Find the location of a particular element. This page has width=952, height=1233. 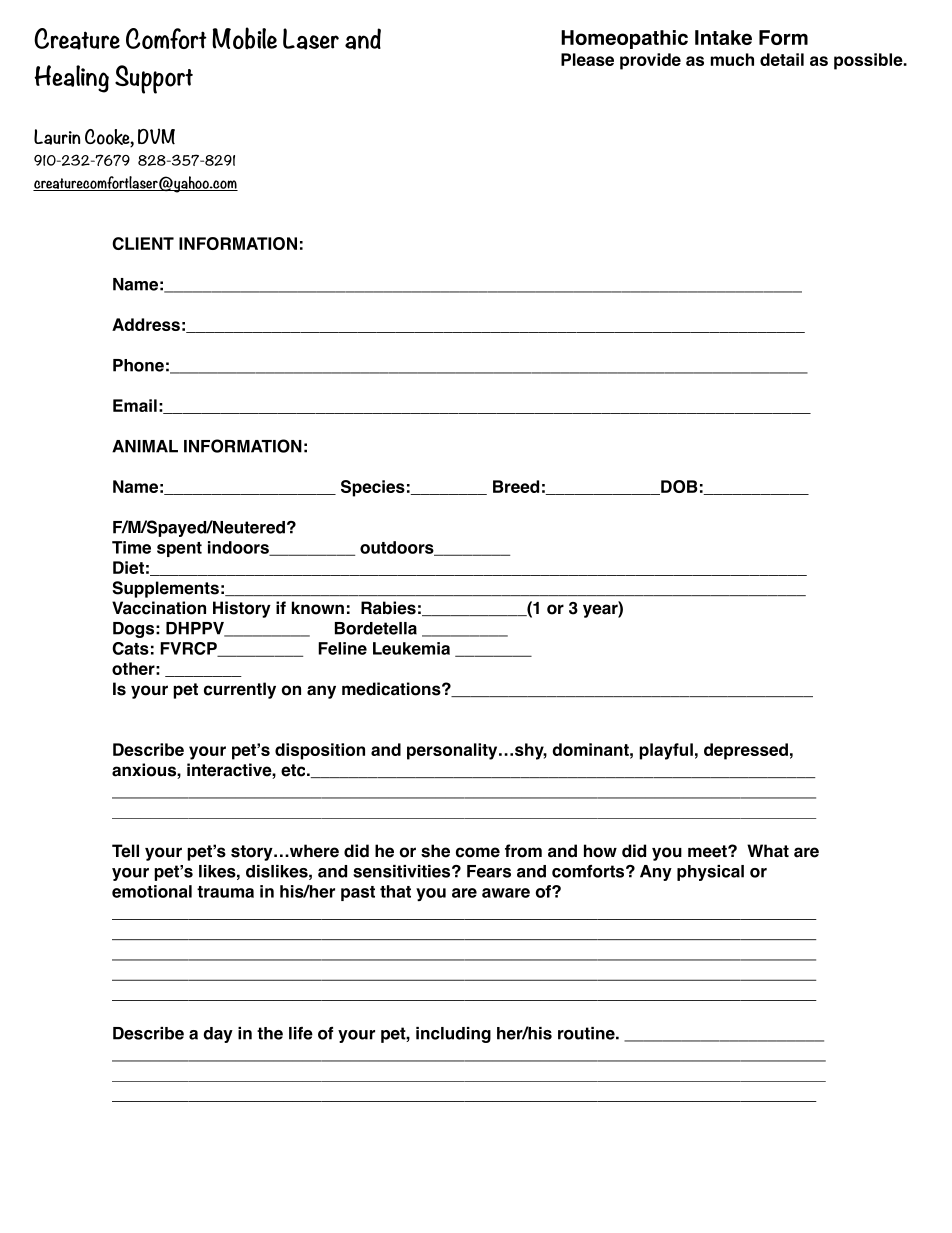

ANIMAL is located at coordinates (145, 446).
